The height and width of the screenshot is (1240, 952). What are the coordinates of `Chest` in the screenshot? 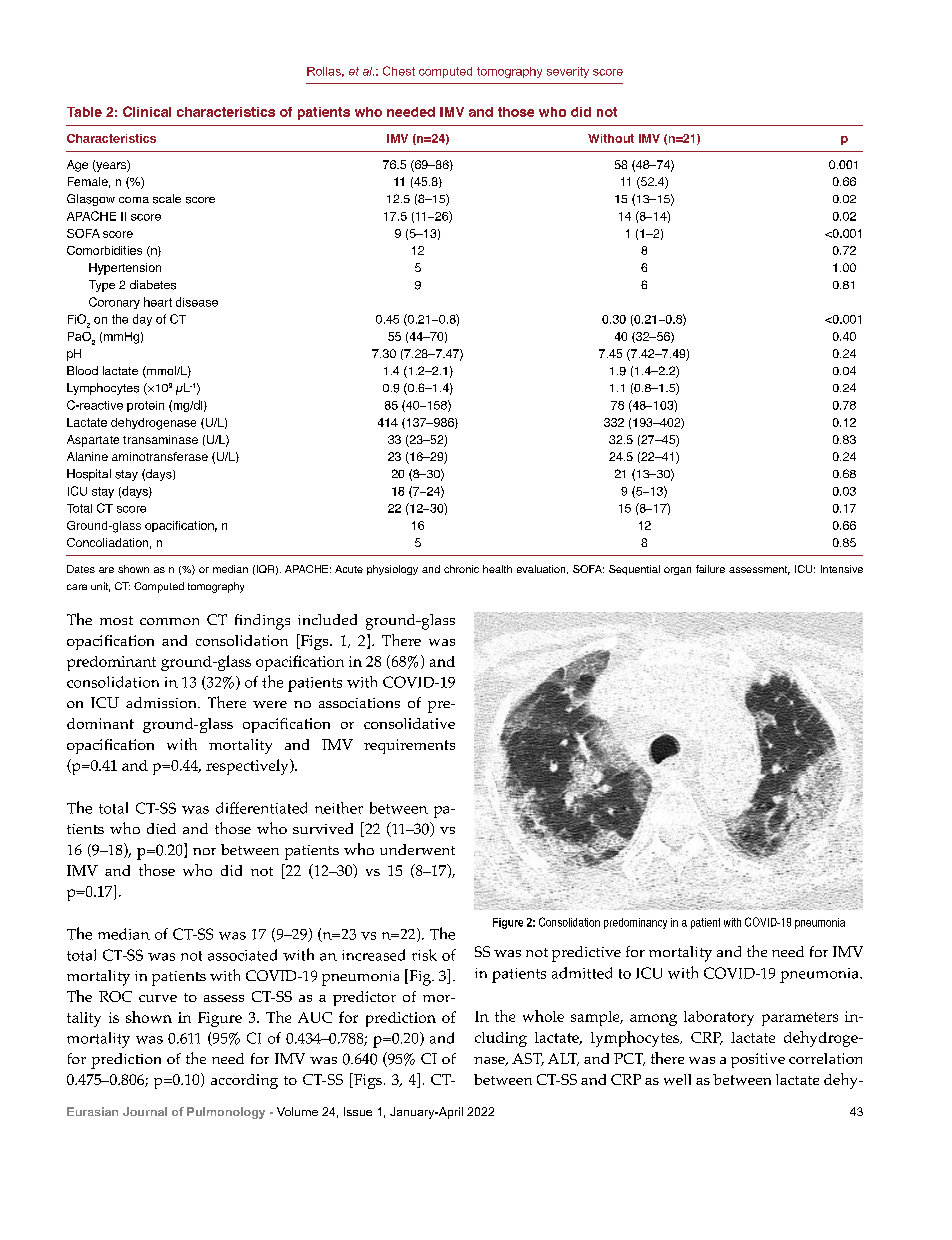 It's located at (399, 71).
